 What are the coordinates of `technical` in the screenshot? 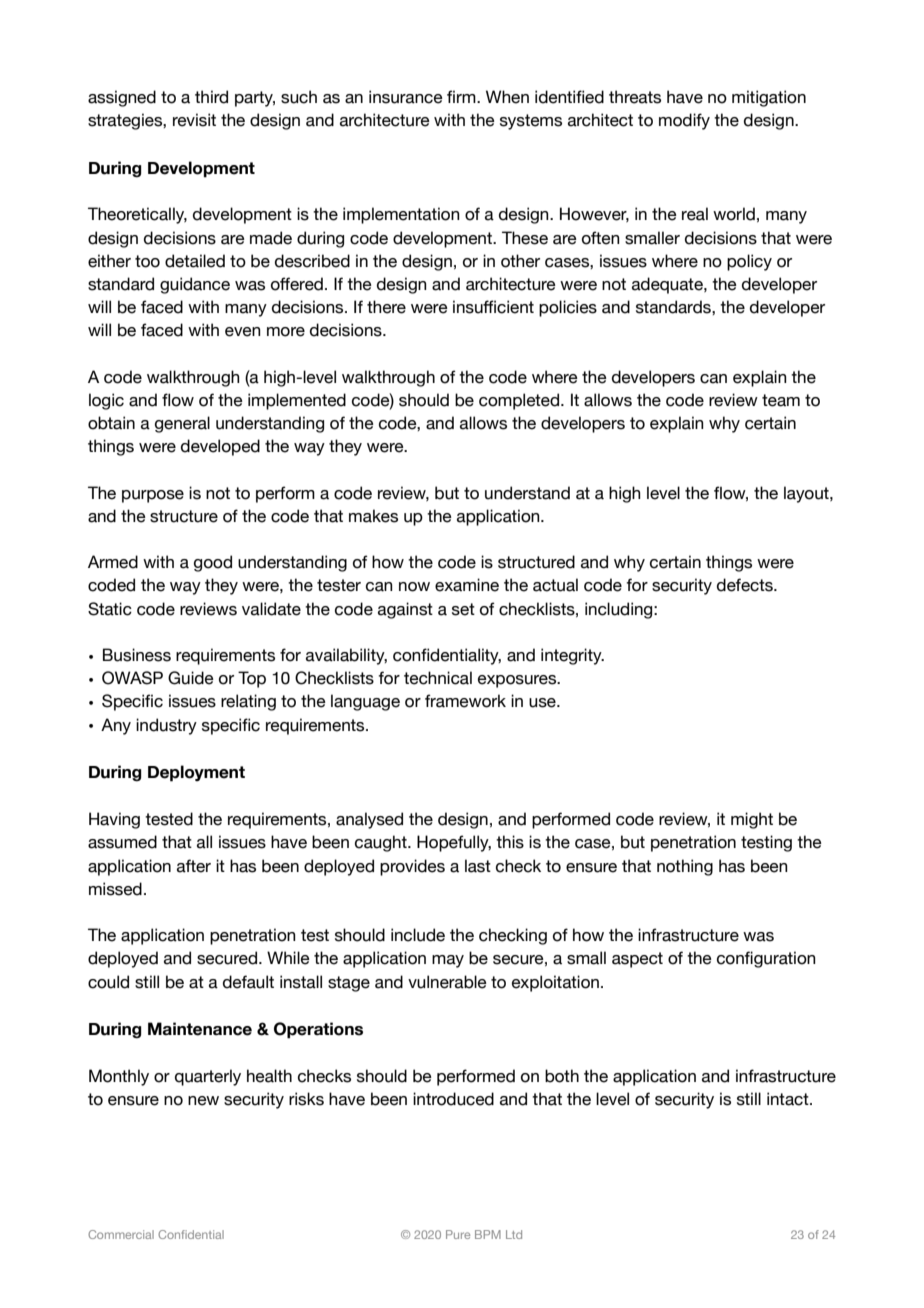 It's located at (438, 678).
